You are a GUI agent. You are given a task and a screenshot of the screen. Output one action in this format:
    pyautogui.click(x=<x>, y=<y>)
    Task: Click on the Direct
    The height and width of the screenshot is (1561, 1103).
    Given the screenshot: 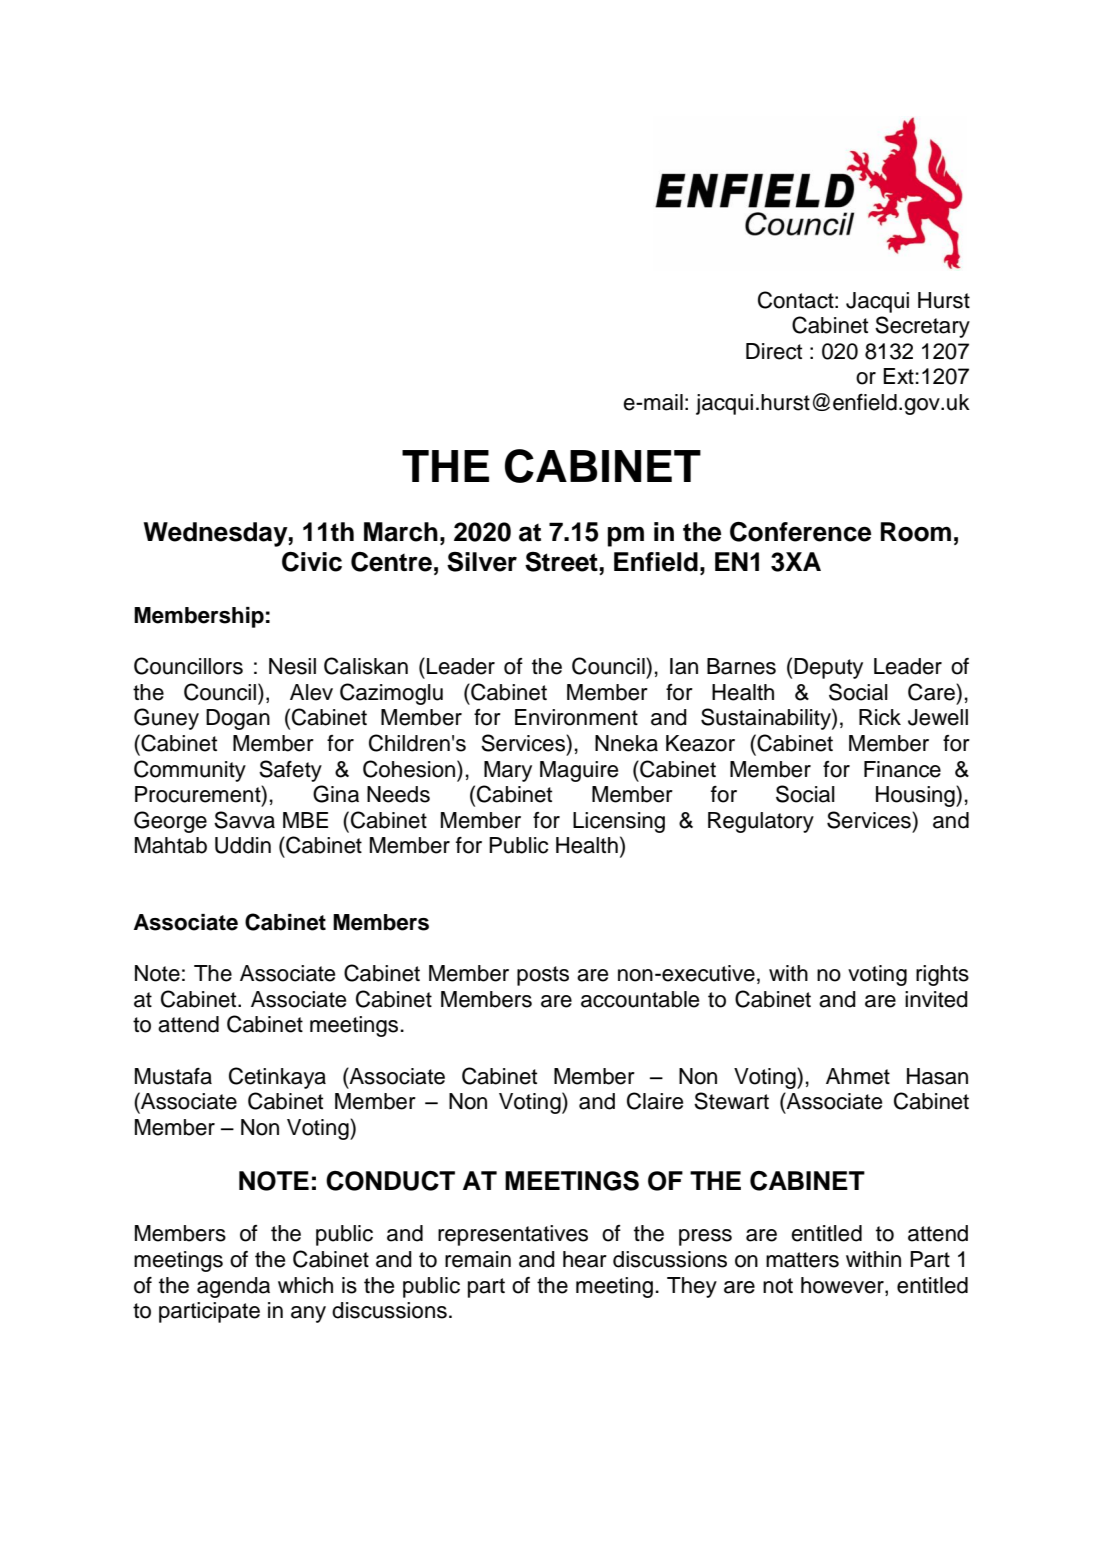 What is the action you would take?
    pyautogui.click(x=774, y=351)
